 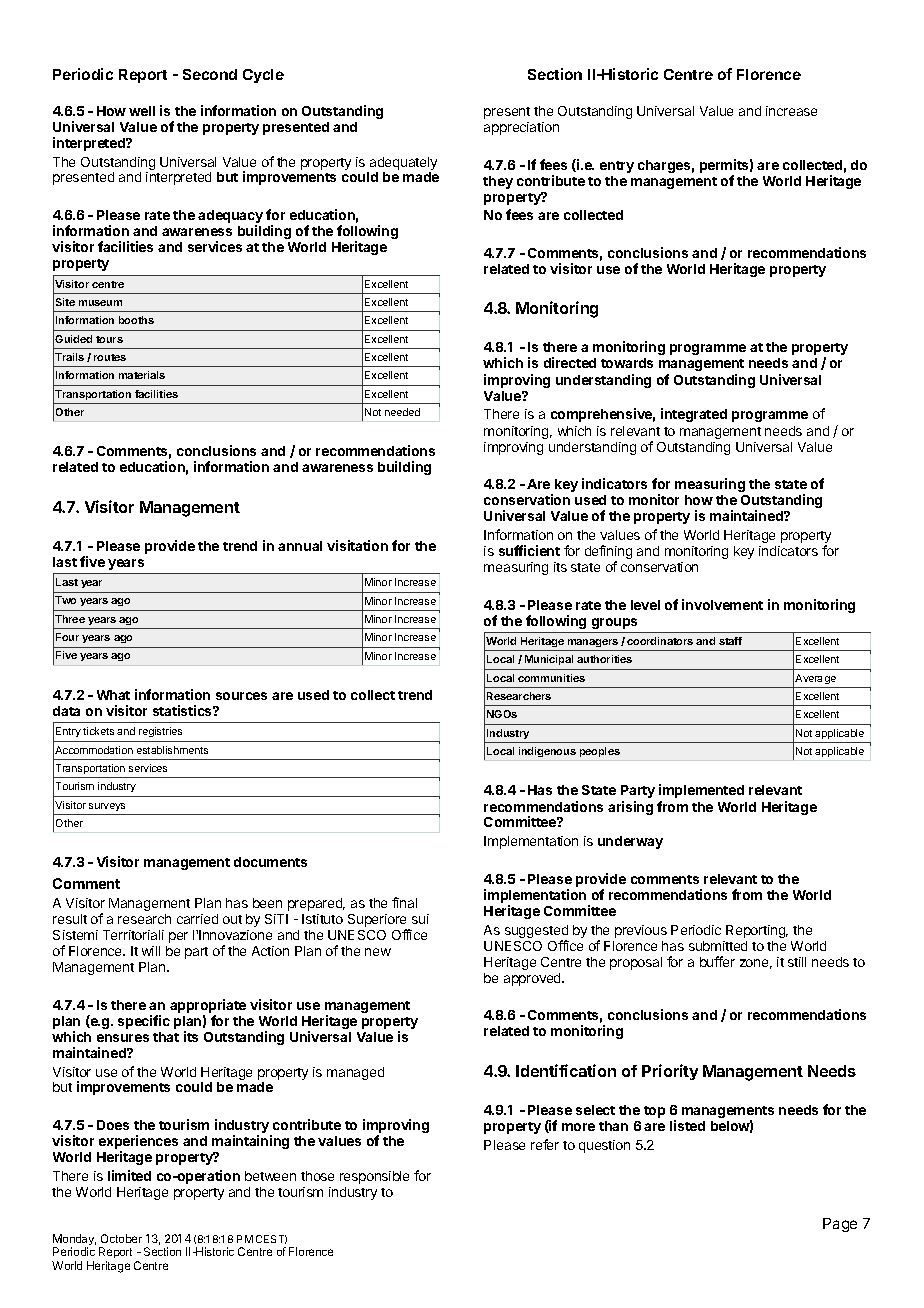 I want to click on Page, so click(x=840, y=1225).
